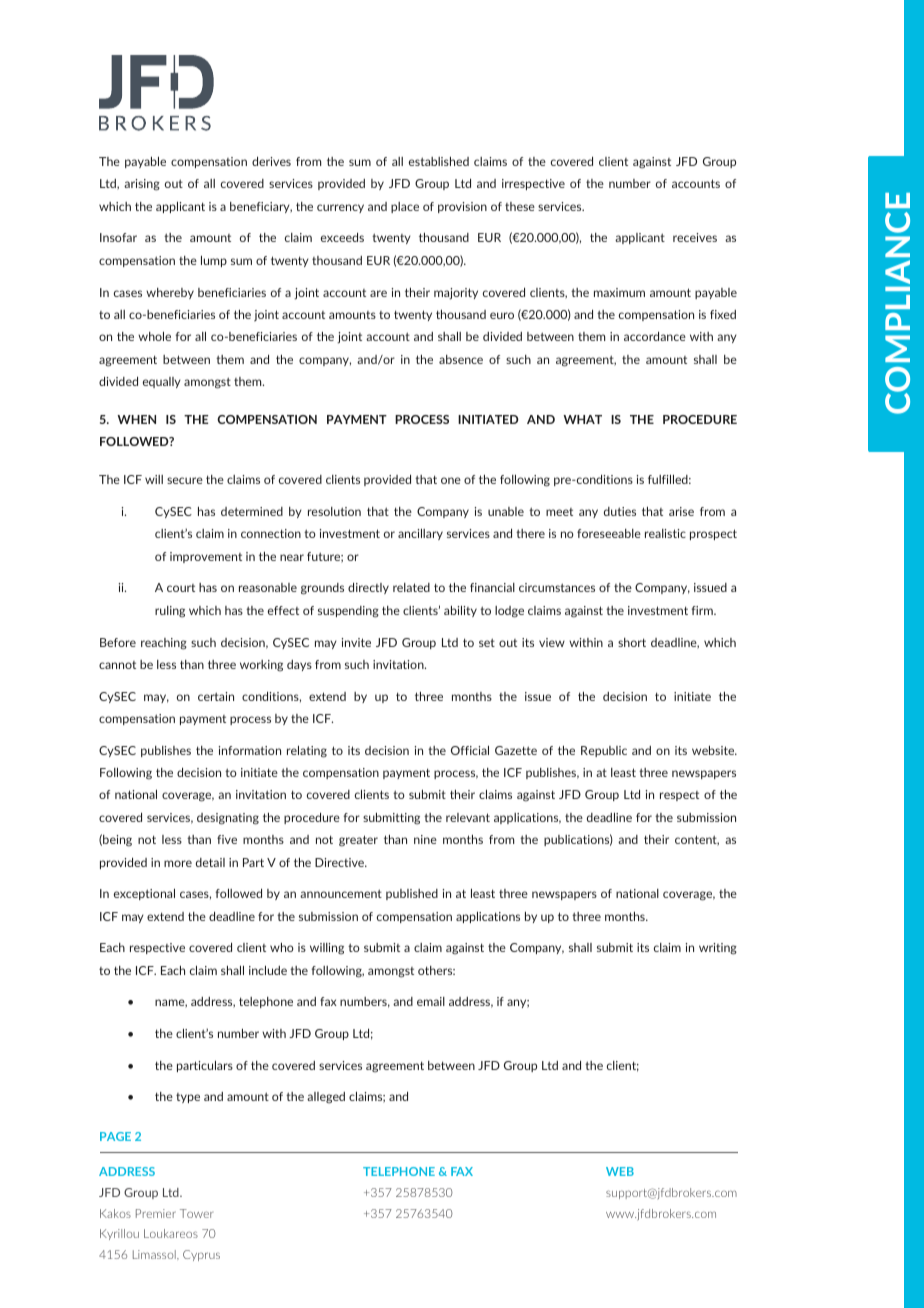 The image size is (924, 1308). Describe the element at coordinates (216, 696) in the document. I see `certain` at that location.
